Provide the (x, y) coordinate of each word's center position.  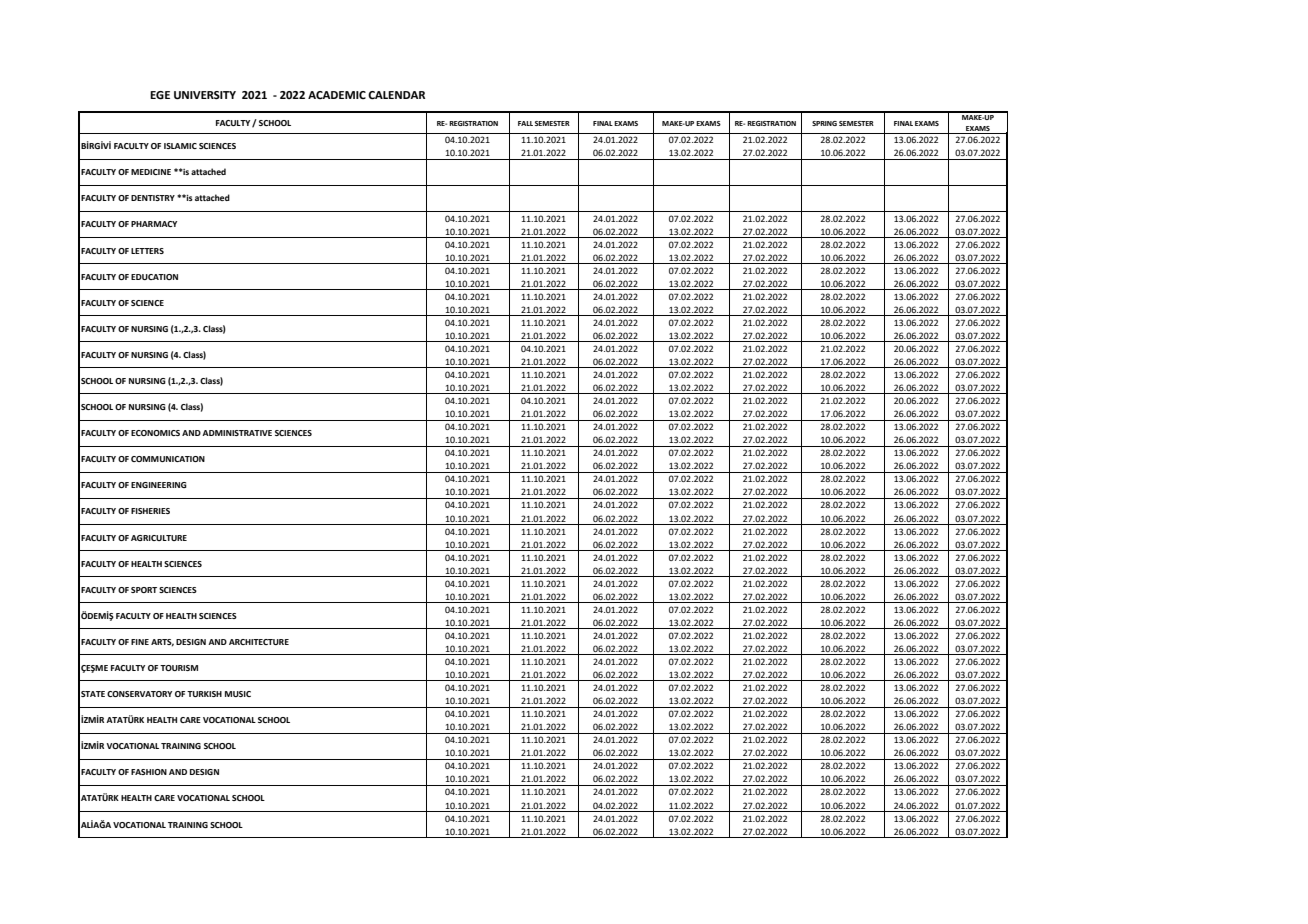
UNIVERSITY (205, 95)
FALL (525, 123)
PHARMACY (154, 224)
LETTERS (147, 251)
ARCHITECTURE (259, 642)
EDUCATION (154, 277)
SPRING (824, 123)
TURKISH (204, 694)
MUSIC (238, 694)
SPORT (144, 590)
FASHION (149, 772)
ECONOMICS (155, 433)
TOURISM (179, 668)
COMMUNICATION (168, 459)
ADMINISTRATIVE (237, 433)
